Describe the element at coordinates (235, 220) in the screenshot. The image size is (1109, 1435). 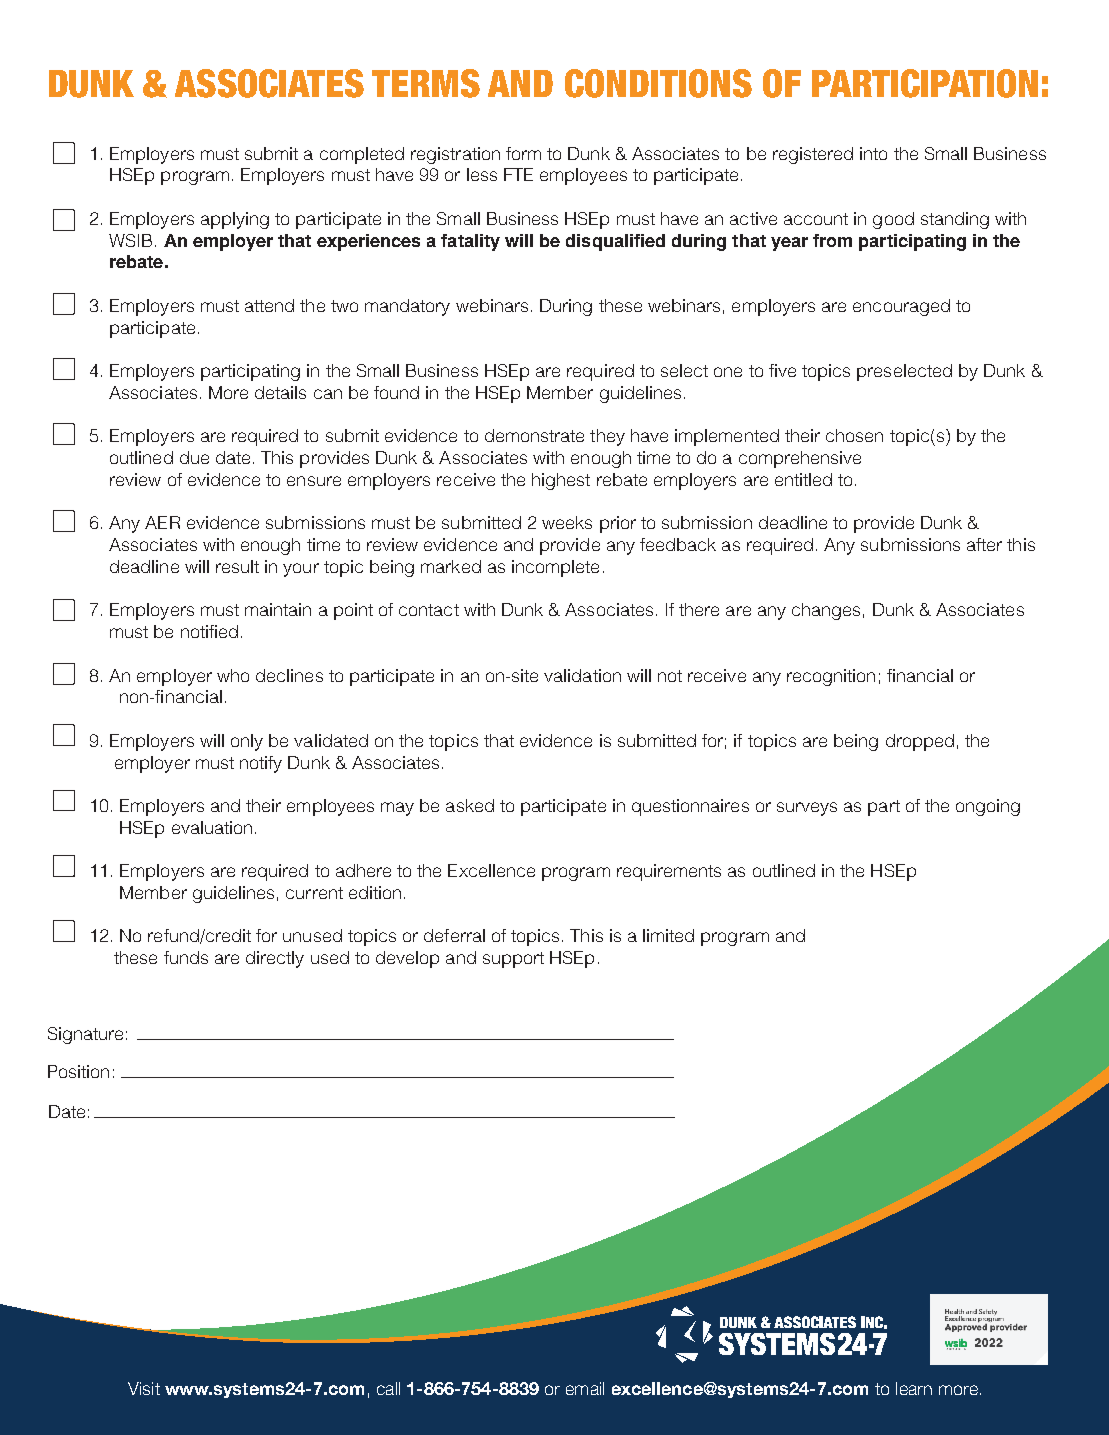
I see `applying` at that location.
